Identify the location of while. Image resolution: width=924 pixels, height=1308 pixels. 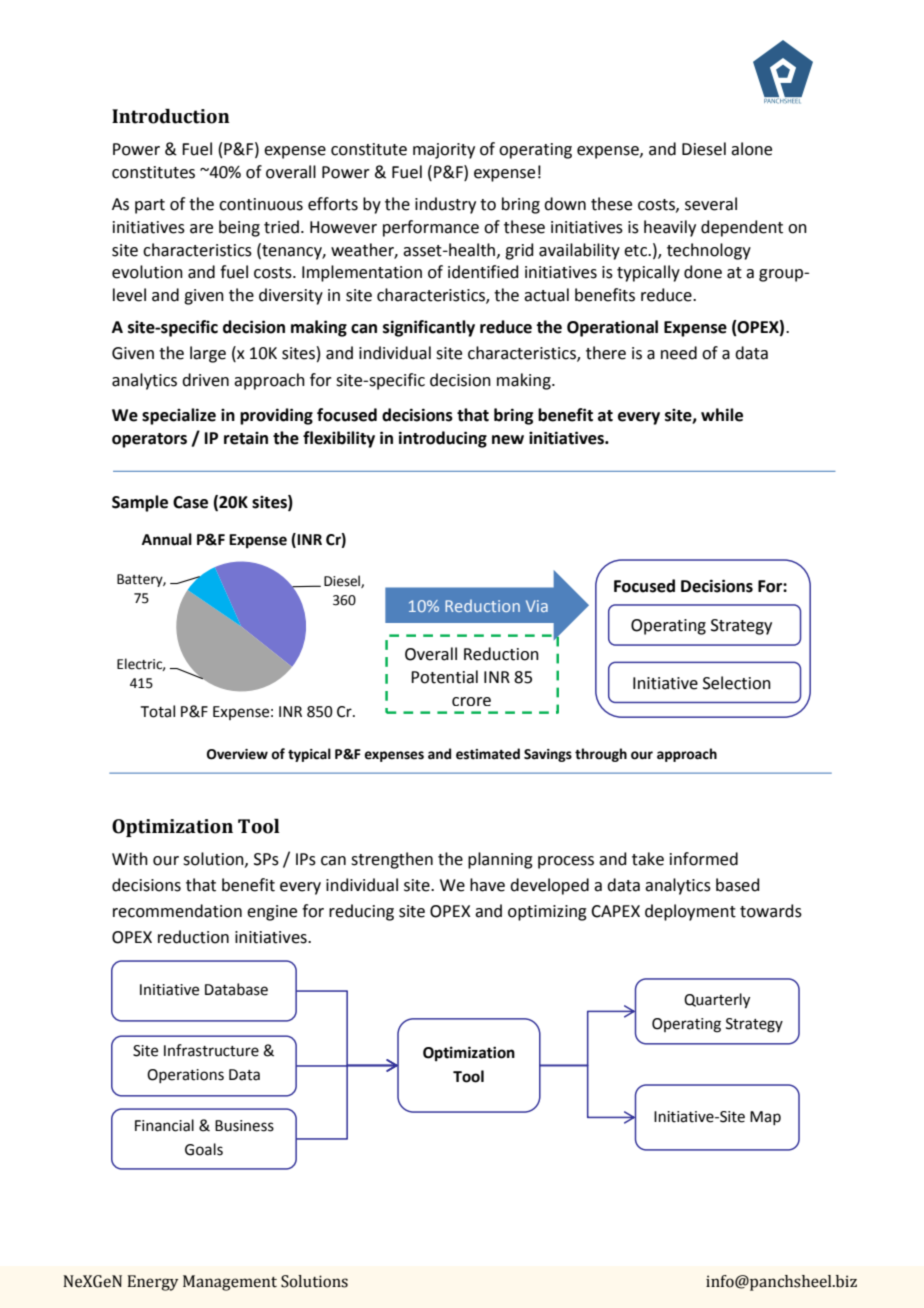
(722, 415).
